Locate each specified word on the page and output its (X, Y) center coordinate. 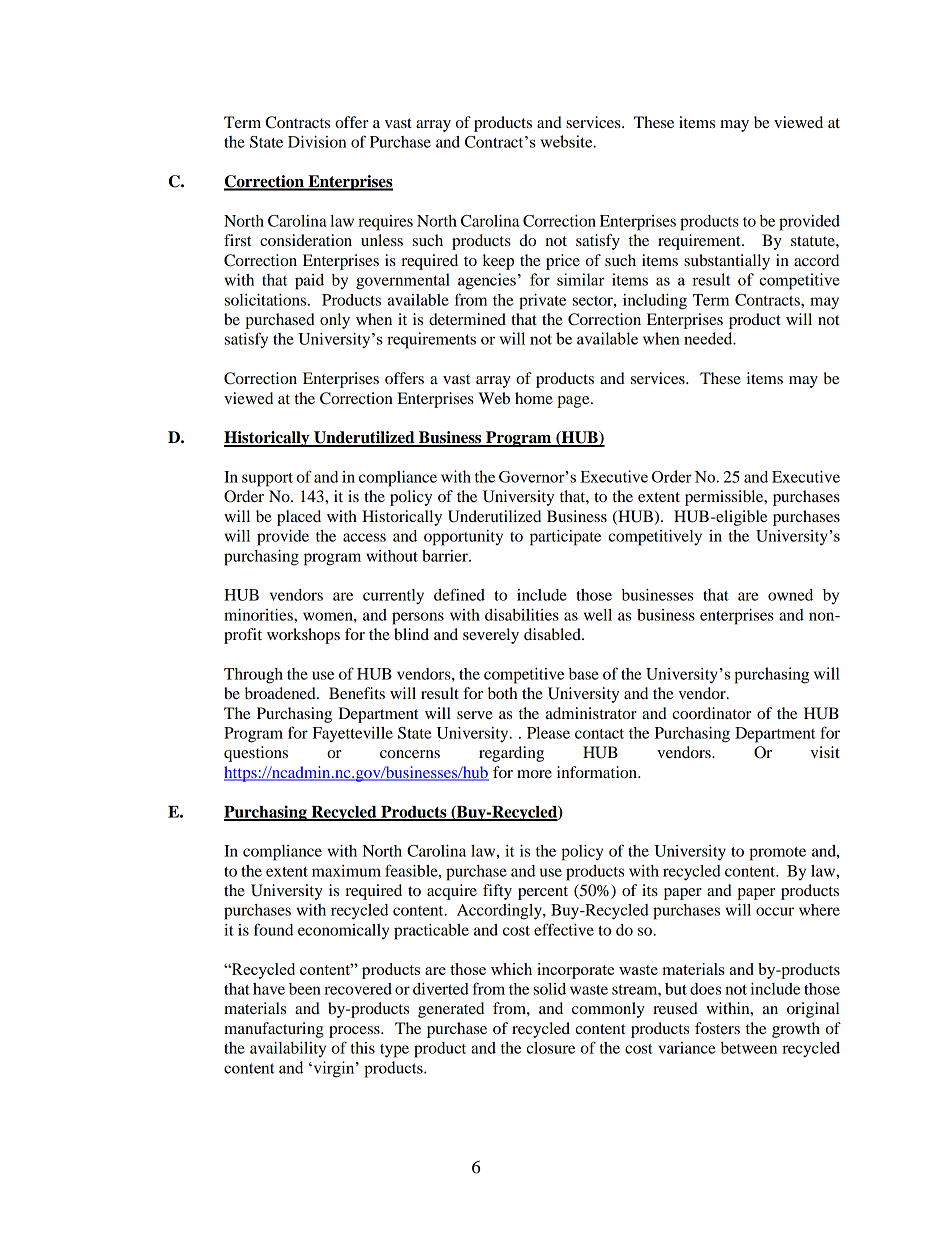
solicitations (267, 300)
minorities (259, 615)
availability (288, 1049)
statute (814, 241)
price (563, 262)
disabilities (522, 615)
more (534, 774)
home (534, 398)
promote (777, 854)
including (655, 302)
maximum (346, 871)
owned (790, 595)
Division (317, 142)
